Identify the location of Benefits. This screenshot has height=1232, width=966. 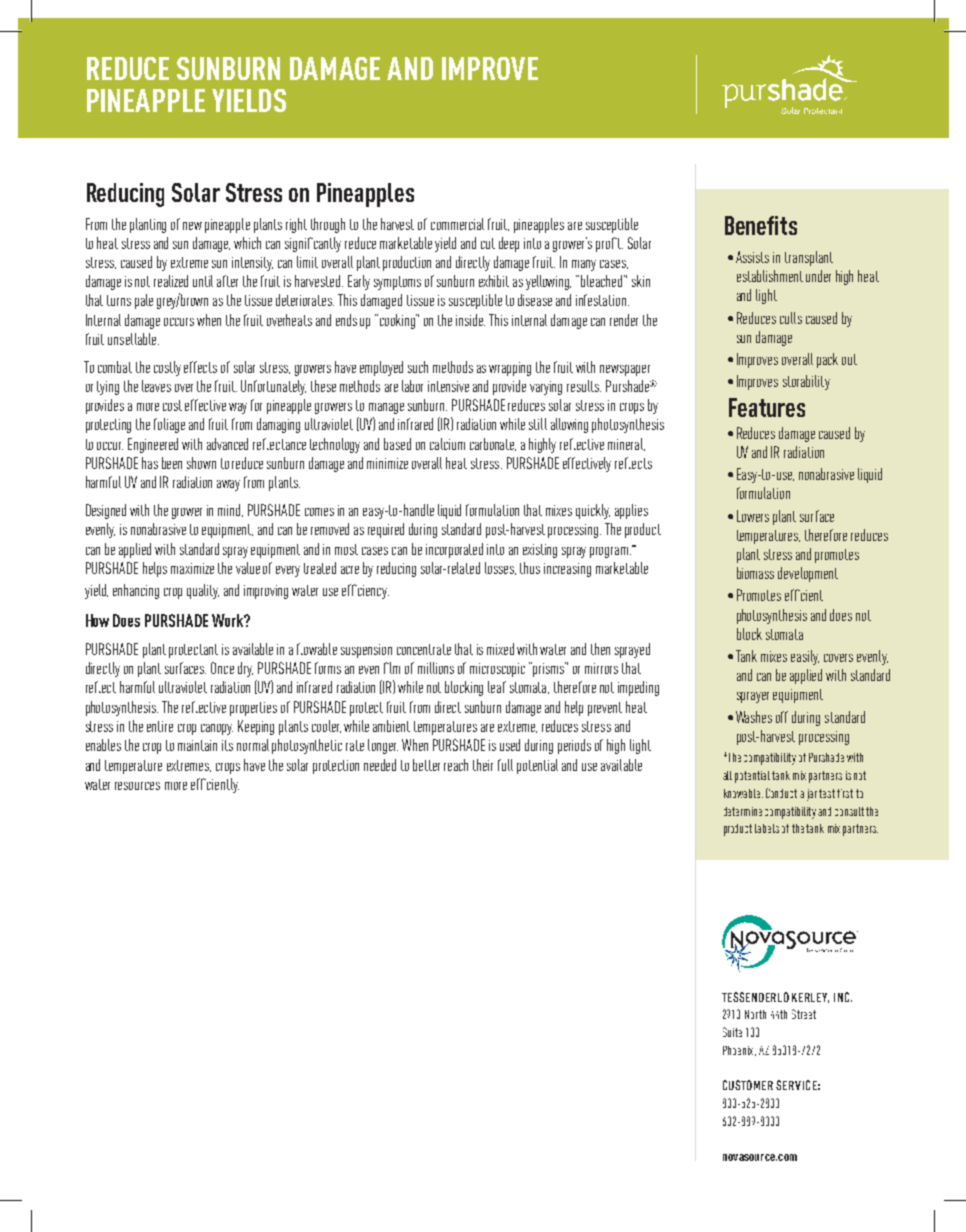
(761, 225).
